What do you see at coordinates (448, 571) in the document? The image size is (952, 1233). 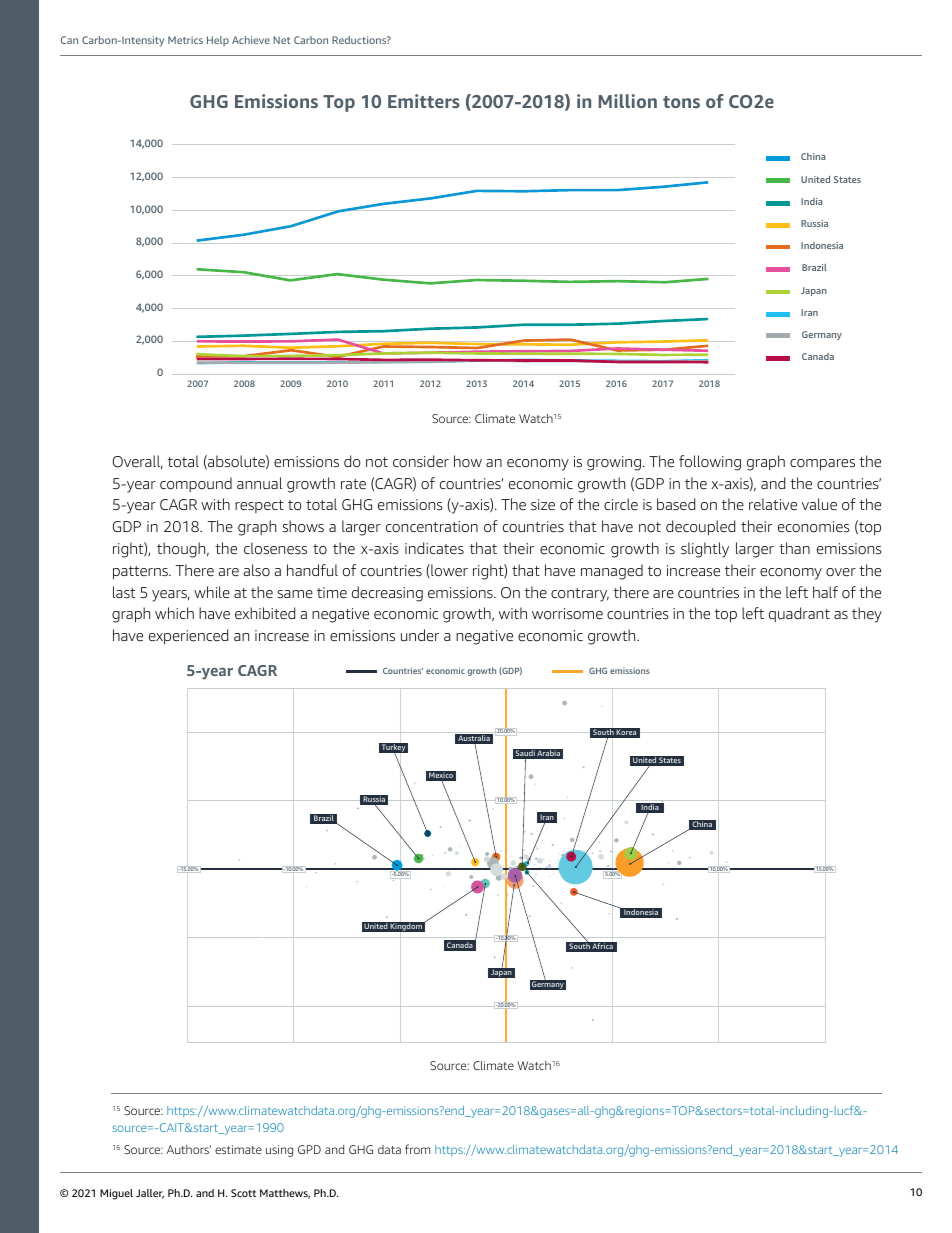 I see `lower` at bounding box center [448, 571].
